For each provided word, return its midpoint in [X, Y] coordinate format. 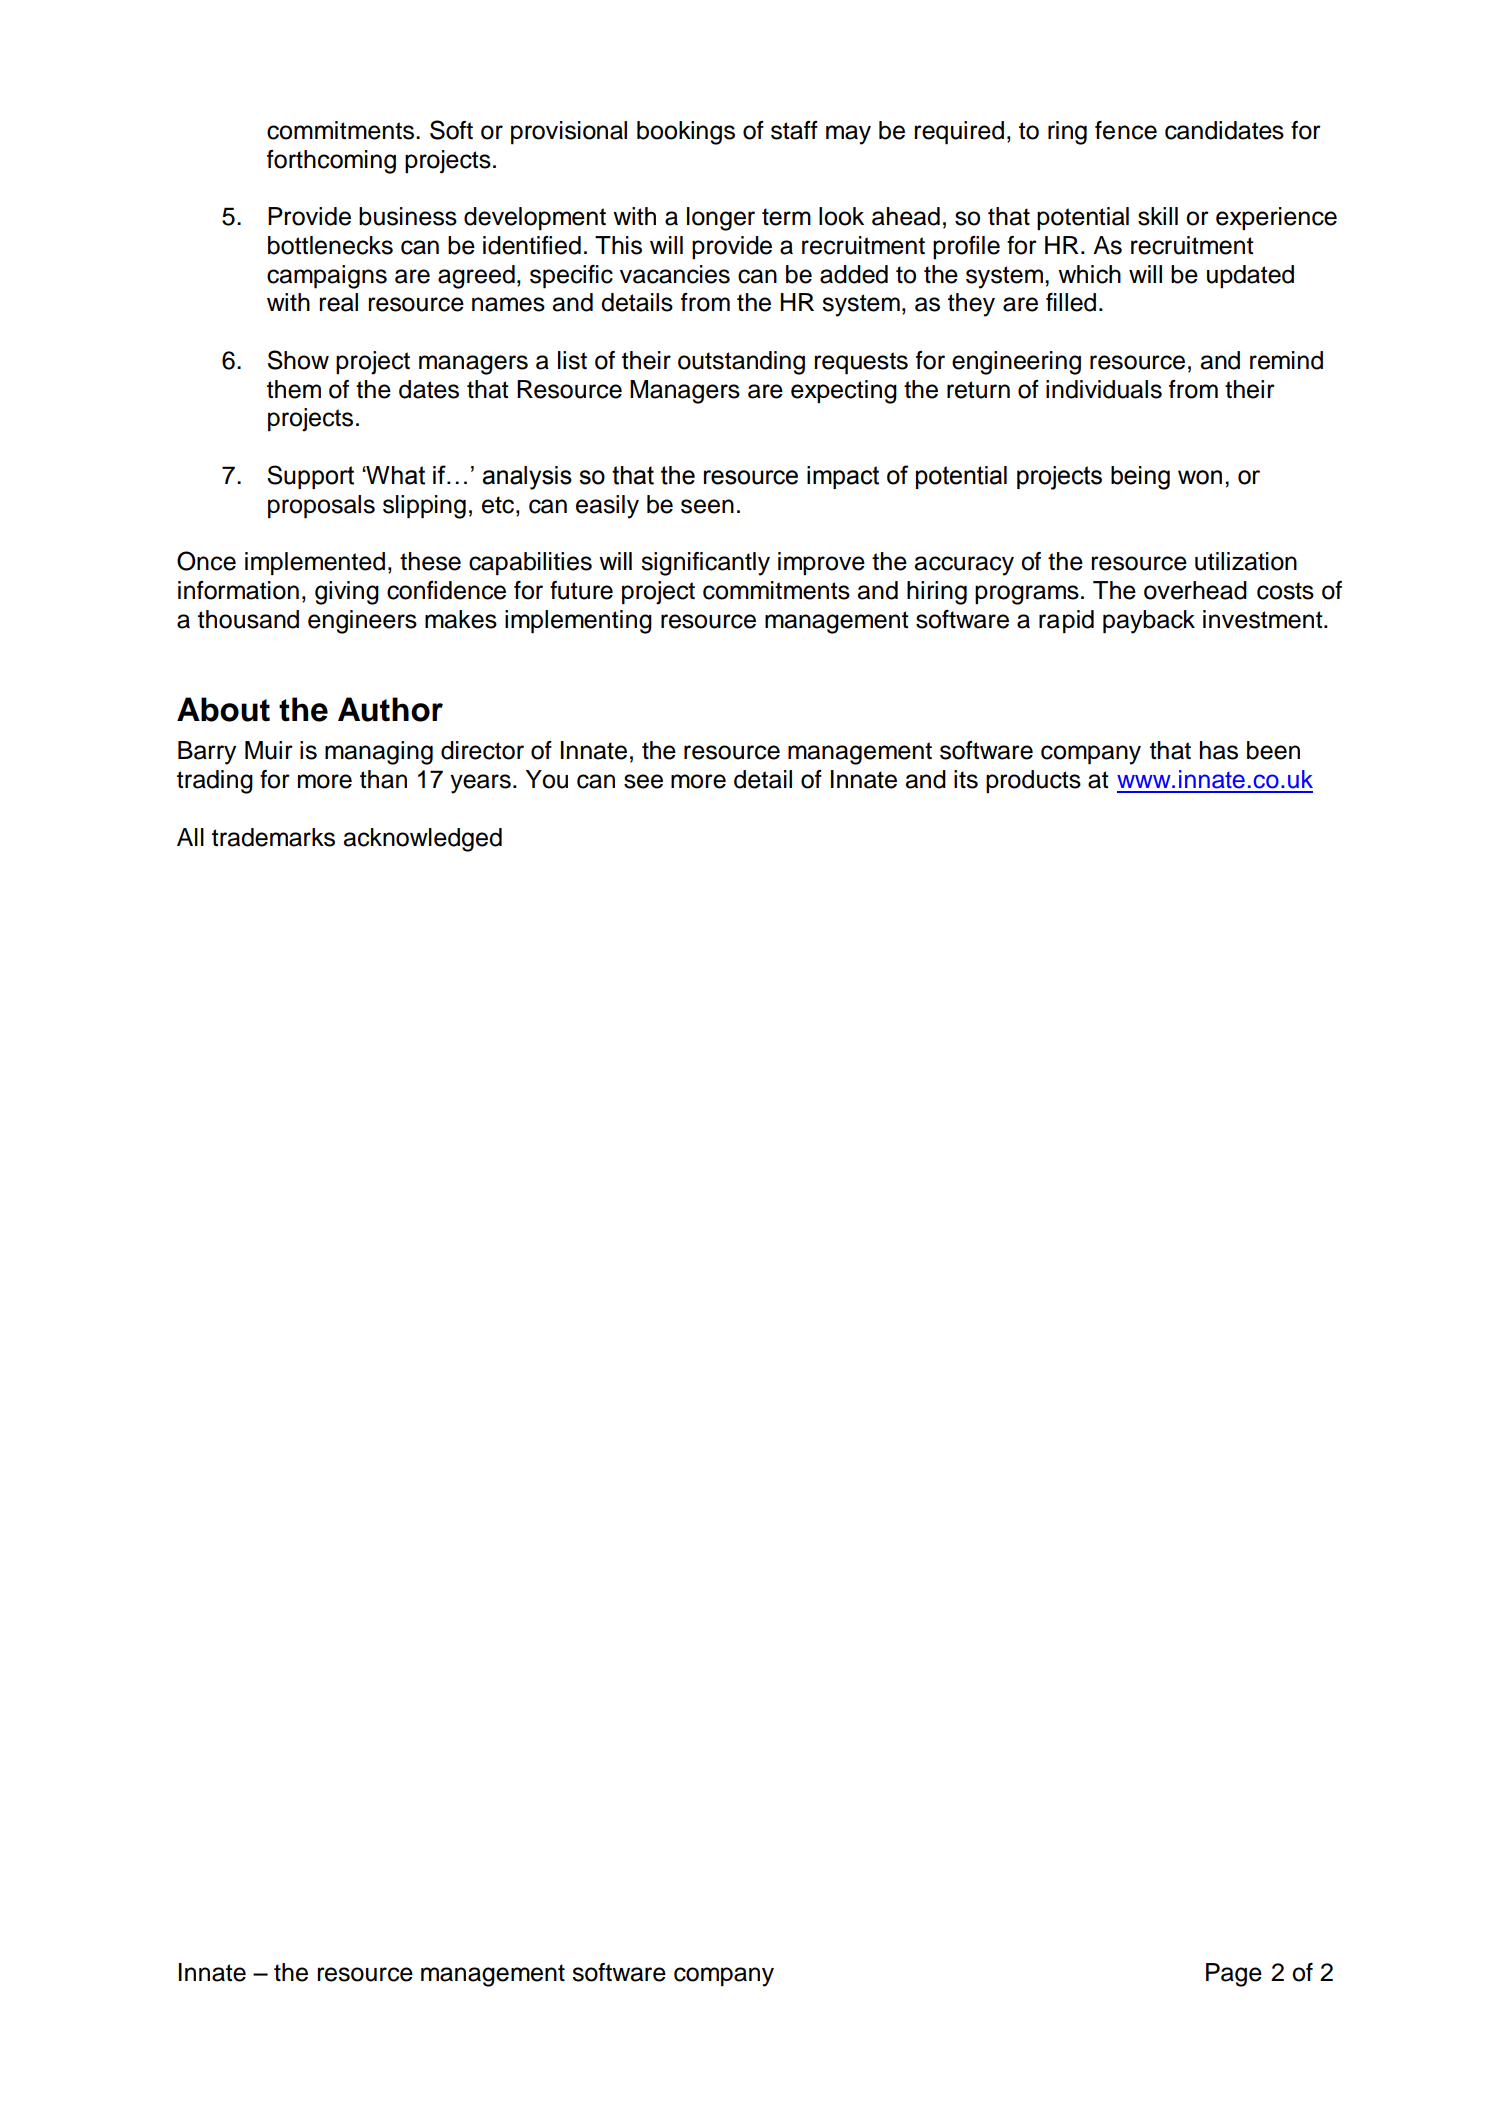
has [1219, 750]
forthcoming [331, 162]
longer [721, 219]
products [1033, 781]
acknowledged [422, 840]
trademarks [273, 837]
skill [1158, 216]
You [547, 779]
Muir [269, 750]
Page [1234, 1975]
